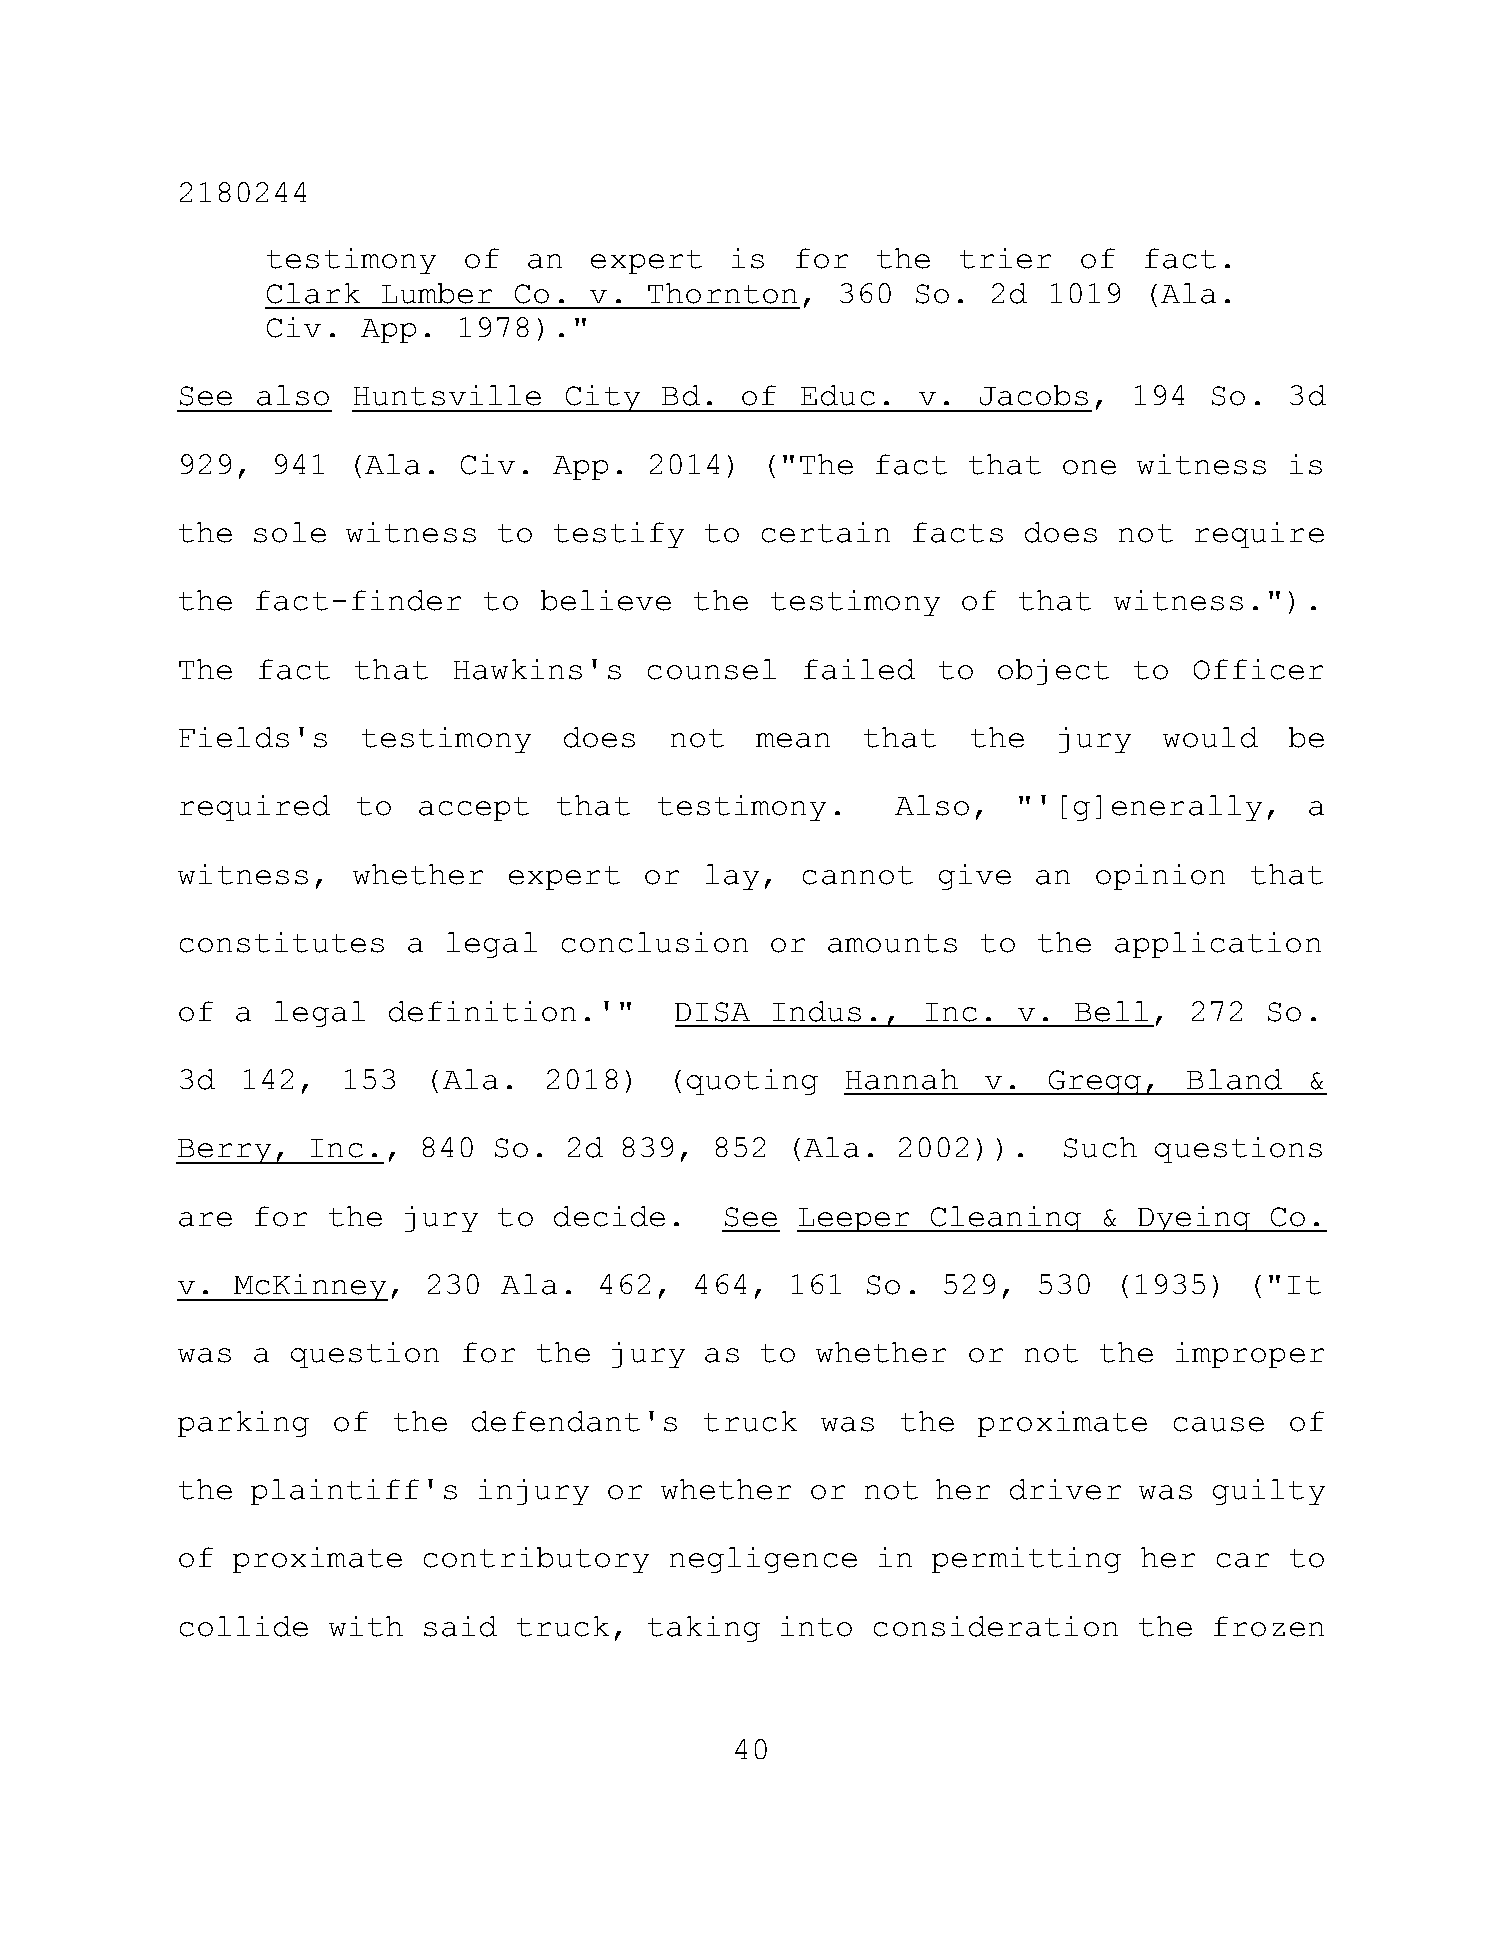 This screenshot has height=1945, width=1503. What do you see at coordinates (655, 942) in the screenshot?
I see `conclusion` at bounding box center [655, 942].
